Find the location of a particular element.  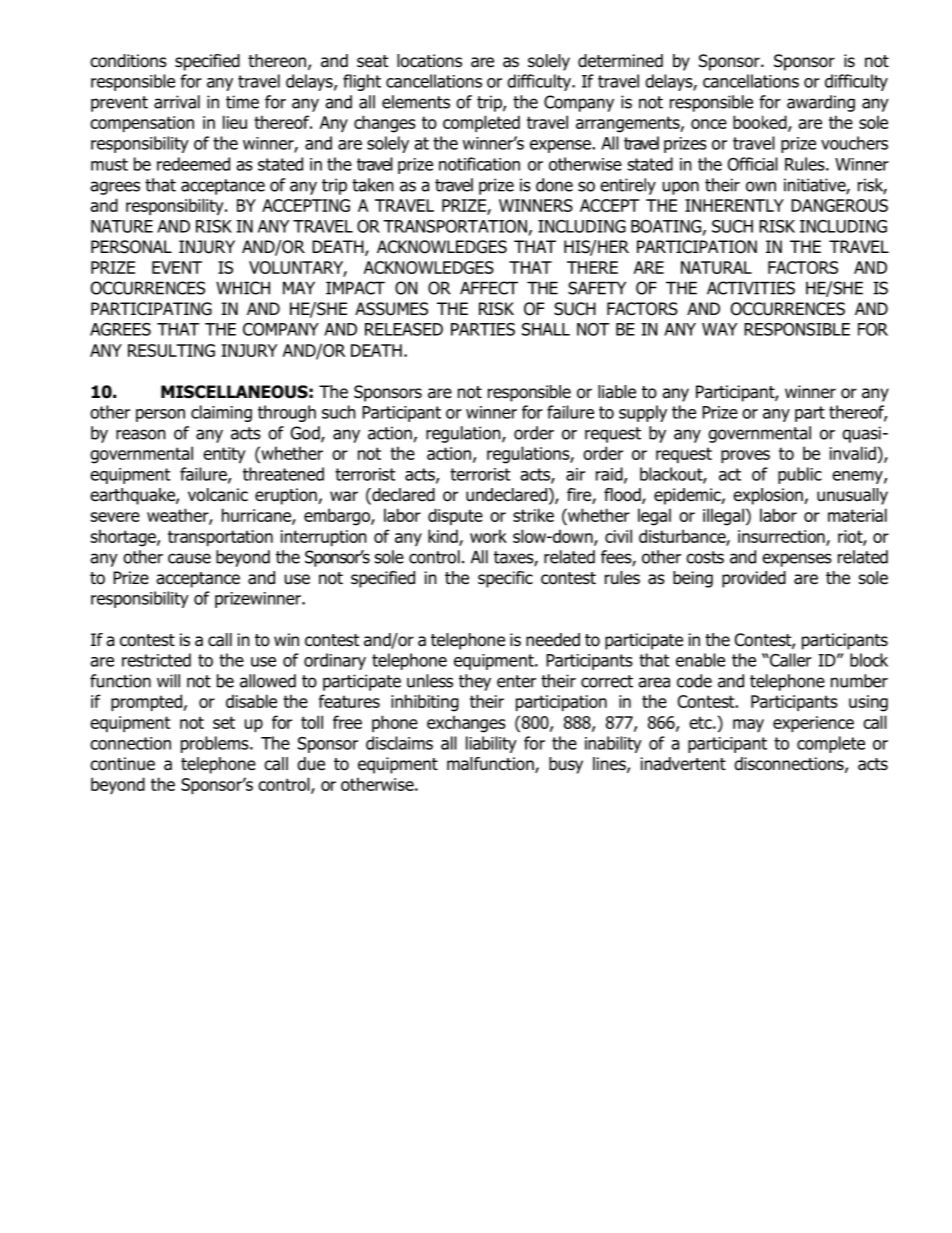

public is located at coordinates (800, 475).
